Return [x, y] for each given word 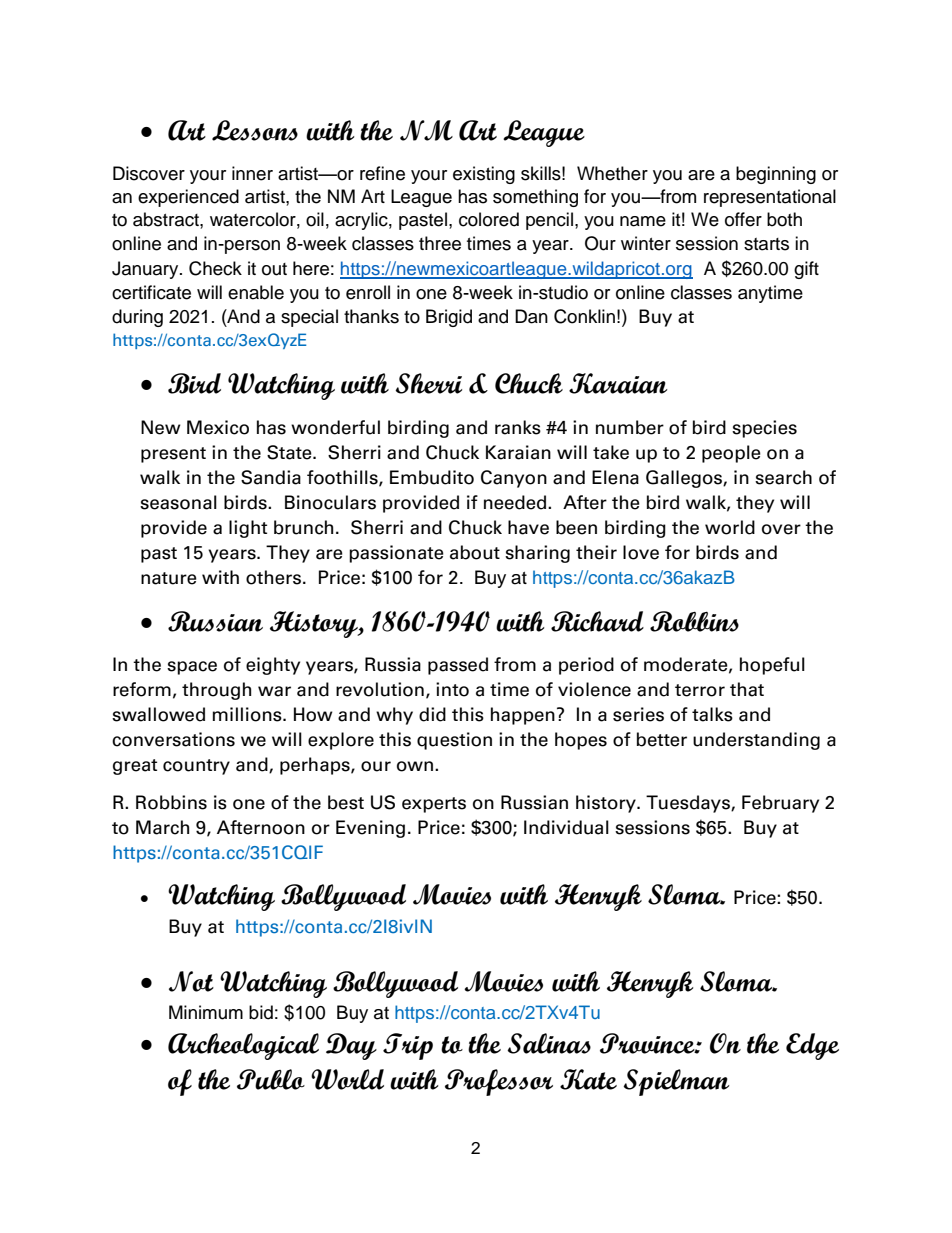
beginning [776, 175]
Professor [499, 1082]
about [475, 552]
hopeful [772, 666]
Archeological [243, 1046]
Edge [812, 1046]
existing [484, 175]
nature [169, 578]
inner [252, 173]
